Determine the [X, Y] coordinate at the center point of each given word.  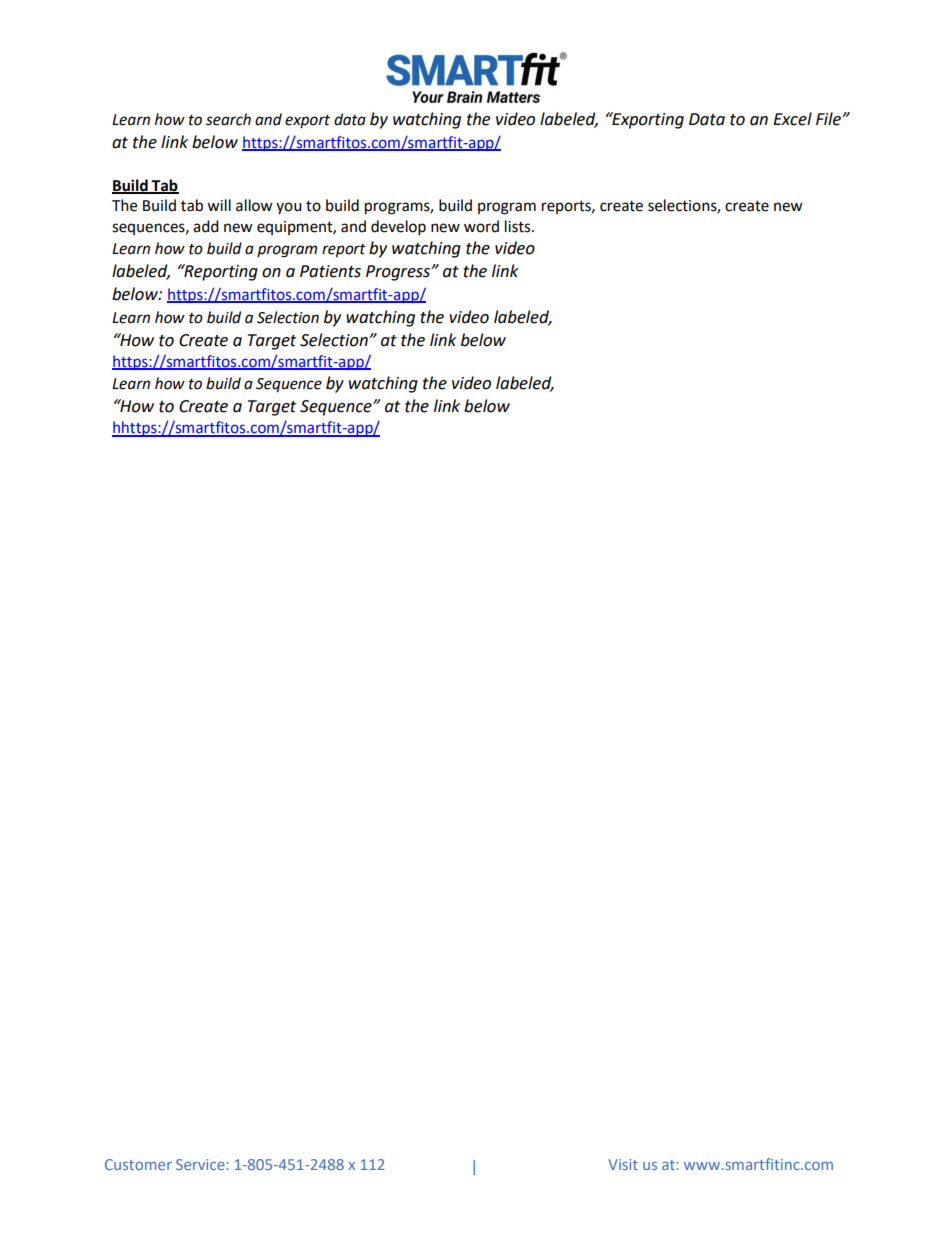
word [481, 226]
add [206, 226]
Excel [792, 119]
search [228, 119]
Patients [330, 271]
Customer [138, 1164]
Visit [623, 1164]
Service [200, 1164]
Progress [399, 273]
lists [519, 226]
